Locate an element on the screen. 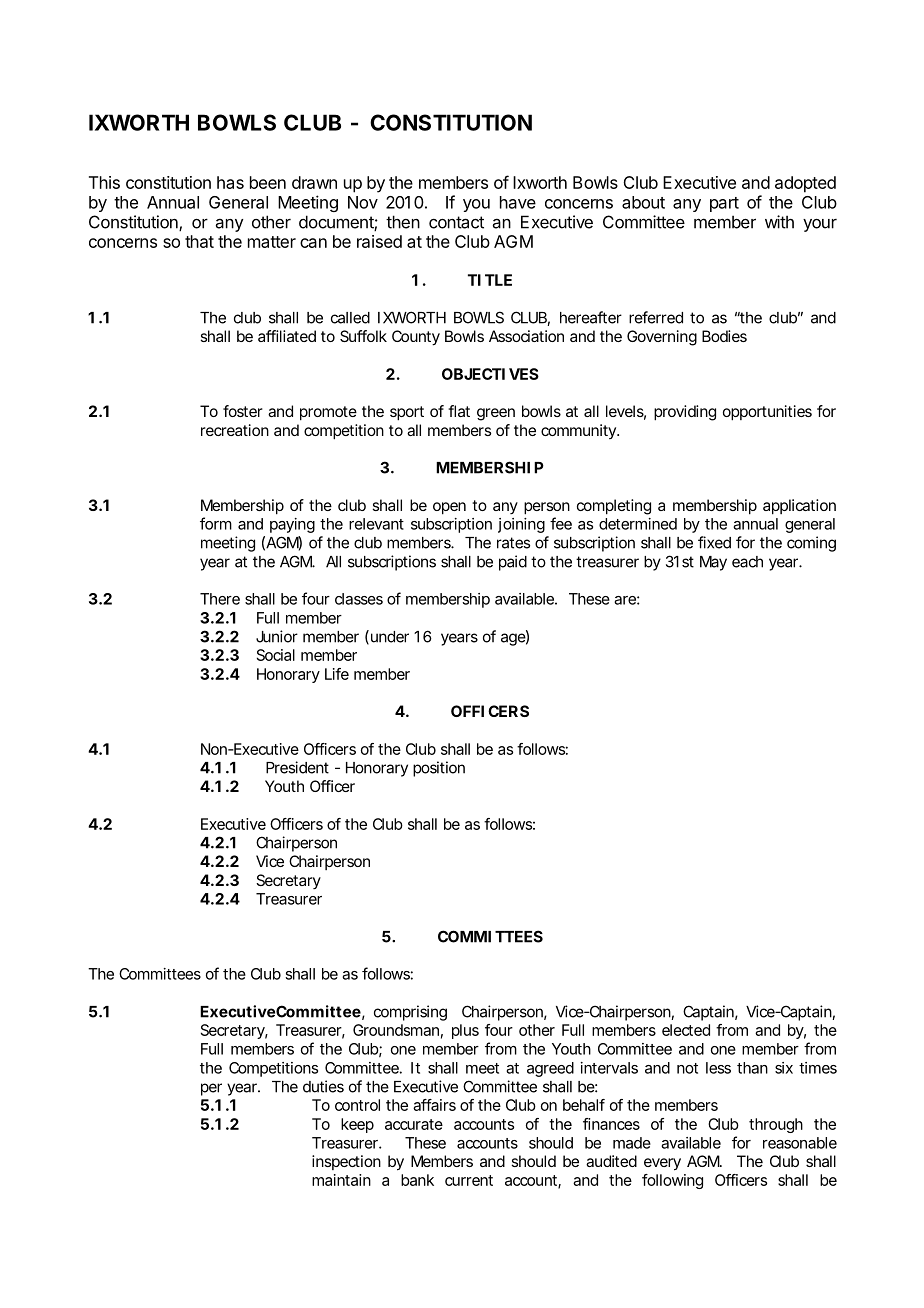  Social is located at coordinates (276, 655).
